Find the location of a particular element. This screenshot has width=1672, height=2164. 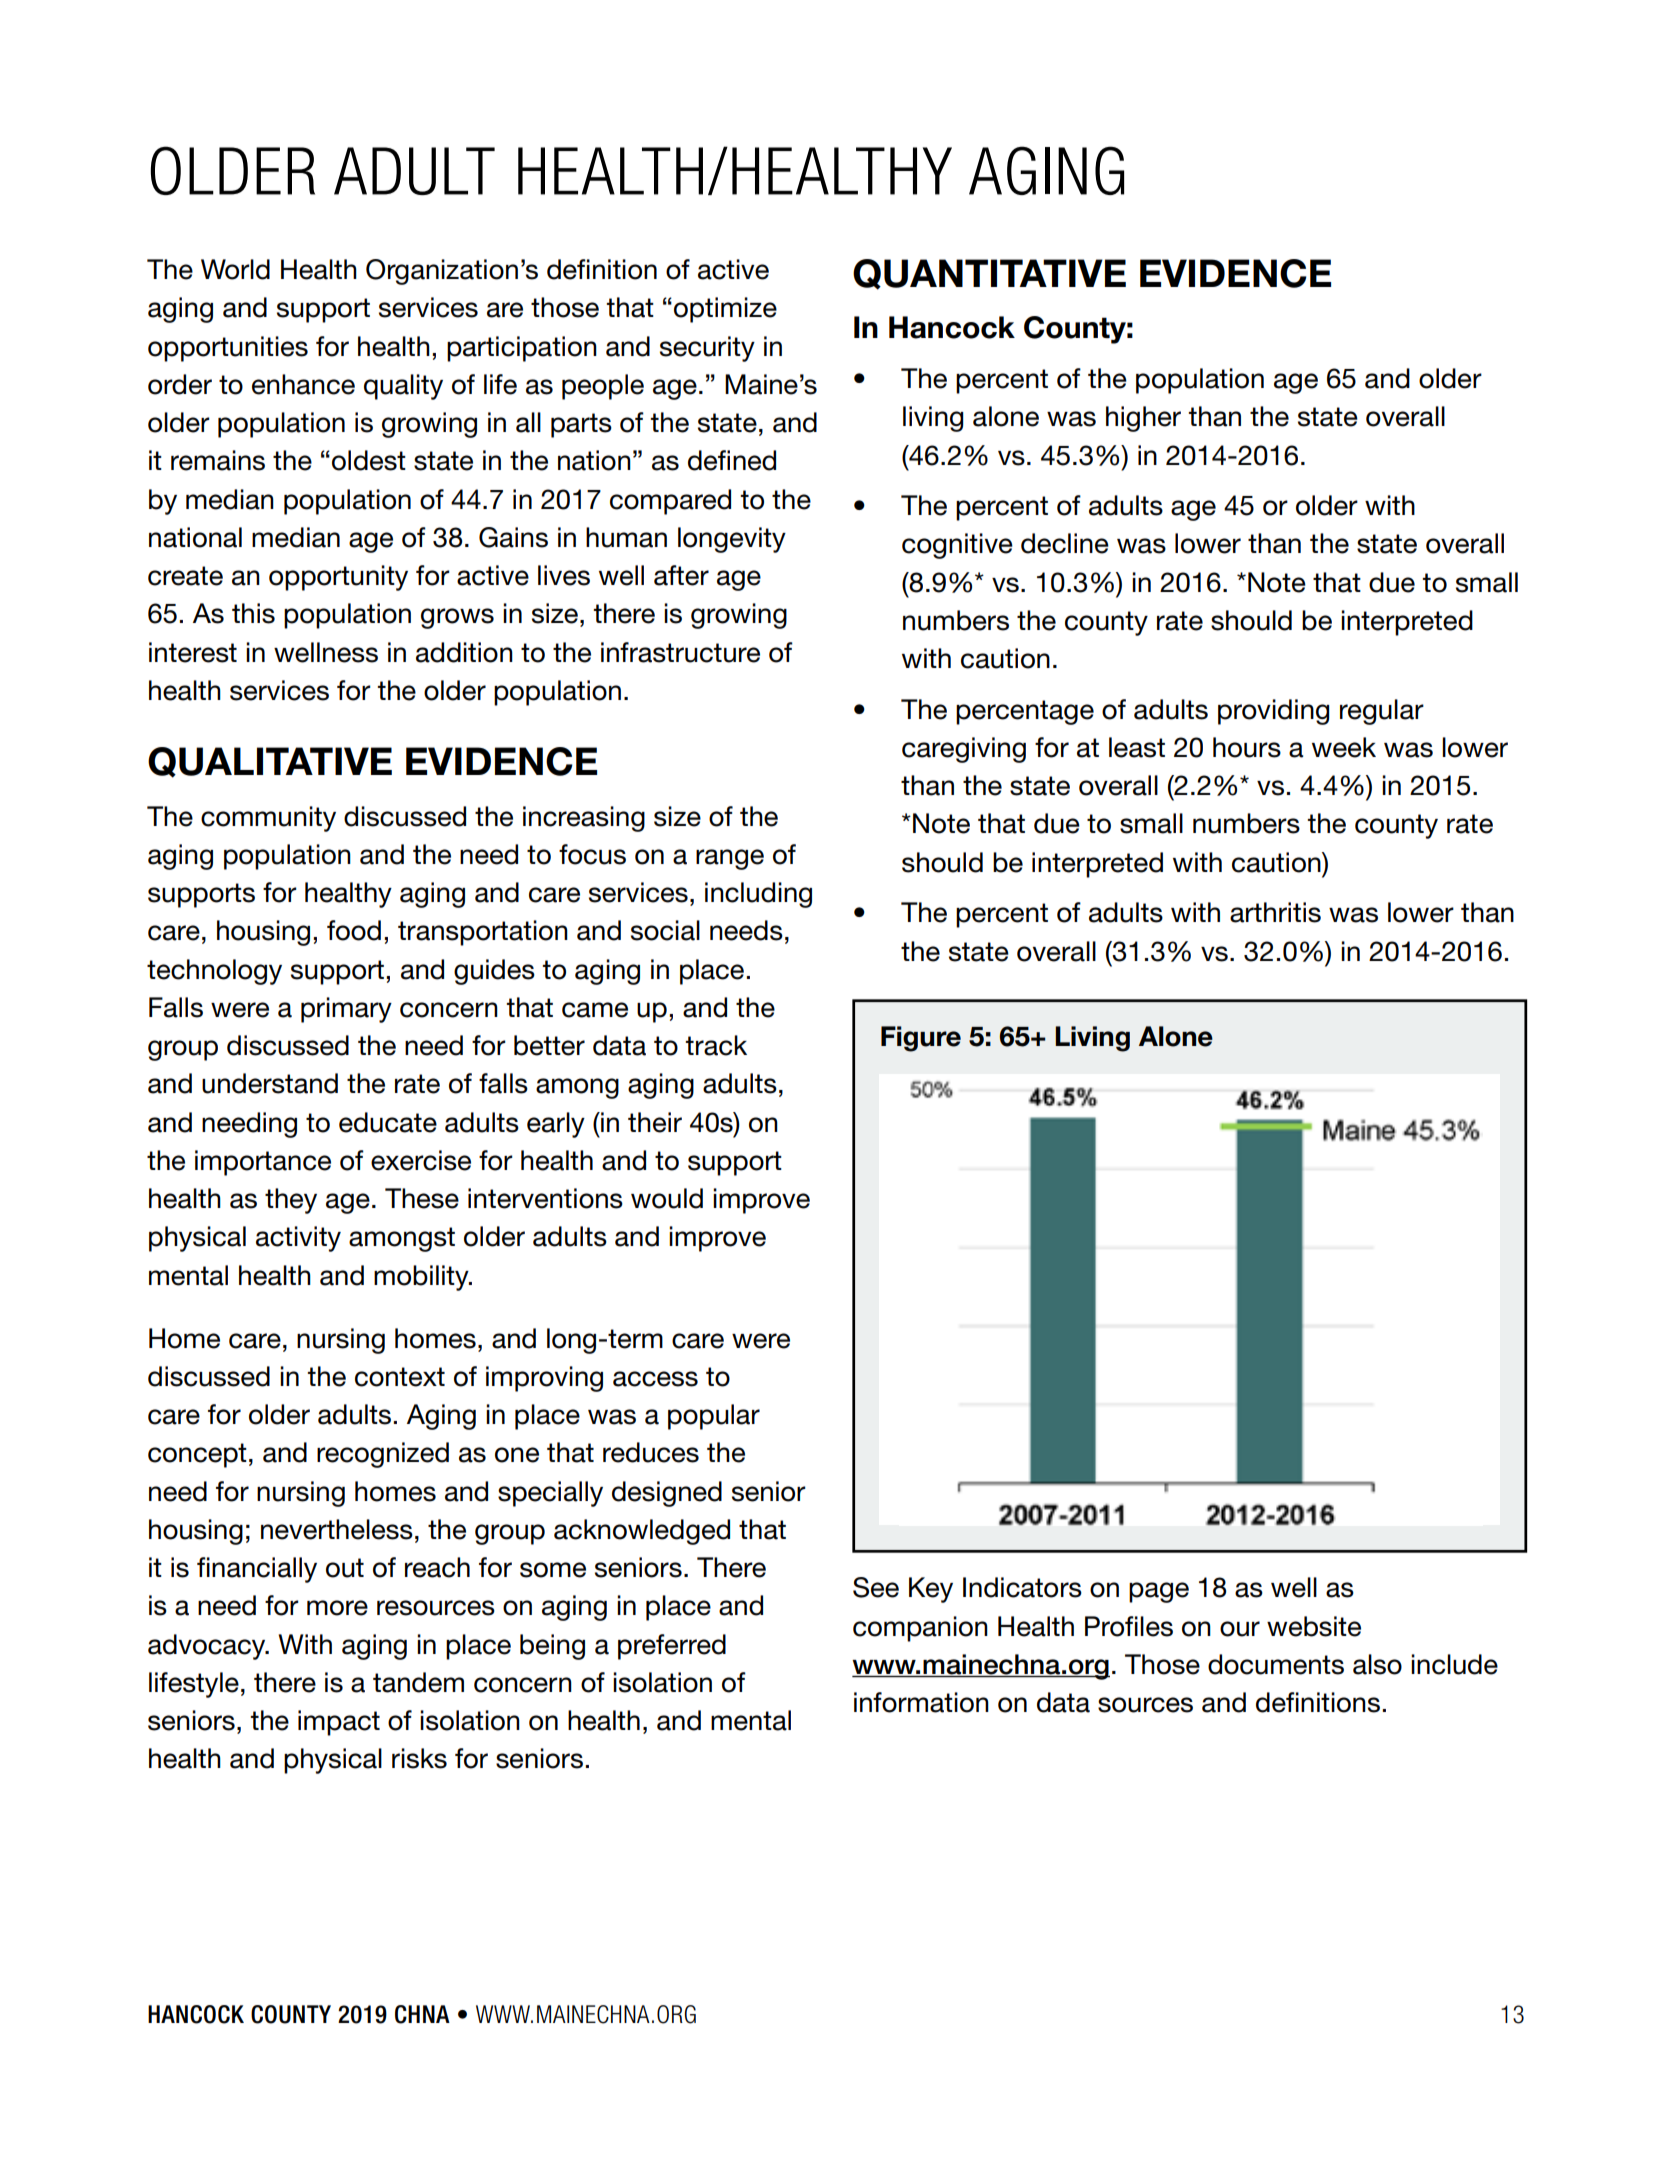

documents is located at coordinates (1276, 1664).
